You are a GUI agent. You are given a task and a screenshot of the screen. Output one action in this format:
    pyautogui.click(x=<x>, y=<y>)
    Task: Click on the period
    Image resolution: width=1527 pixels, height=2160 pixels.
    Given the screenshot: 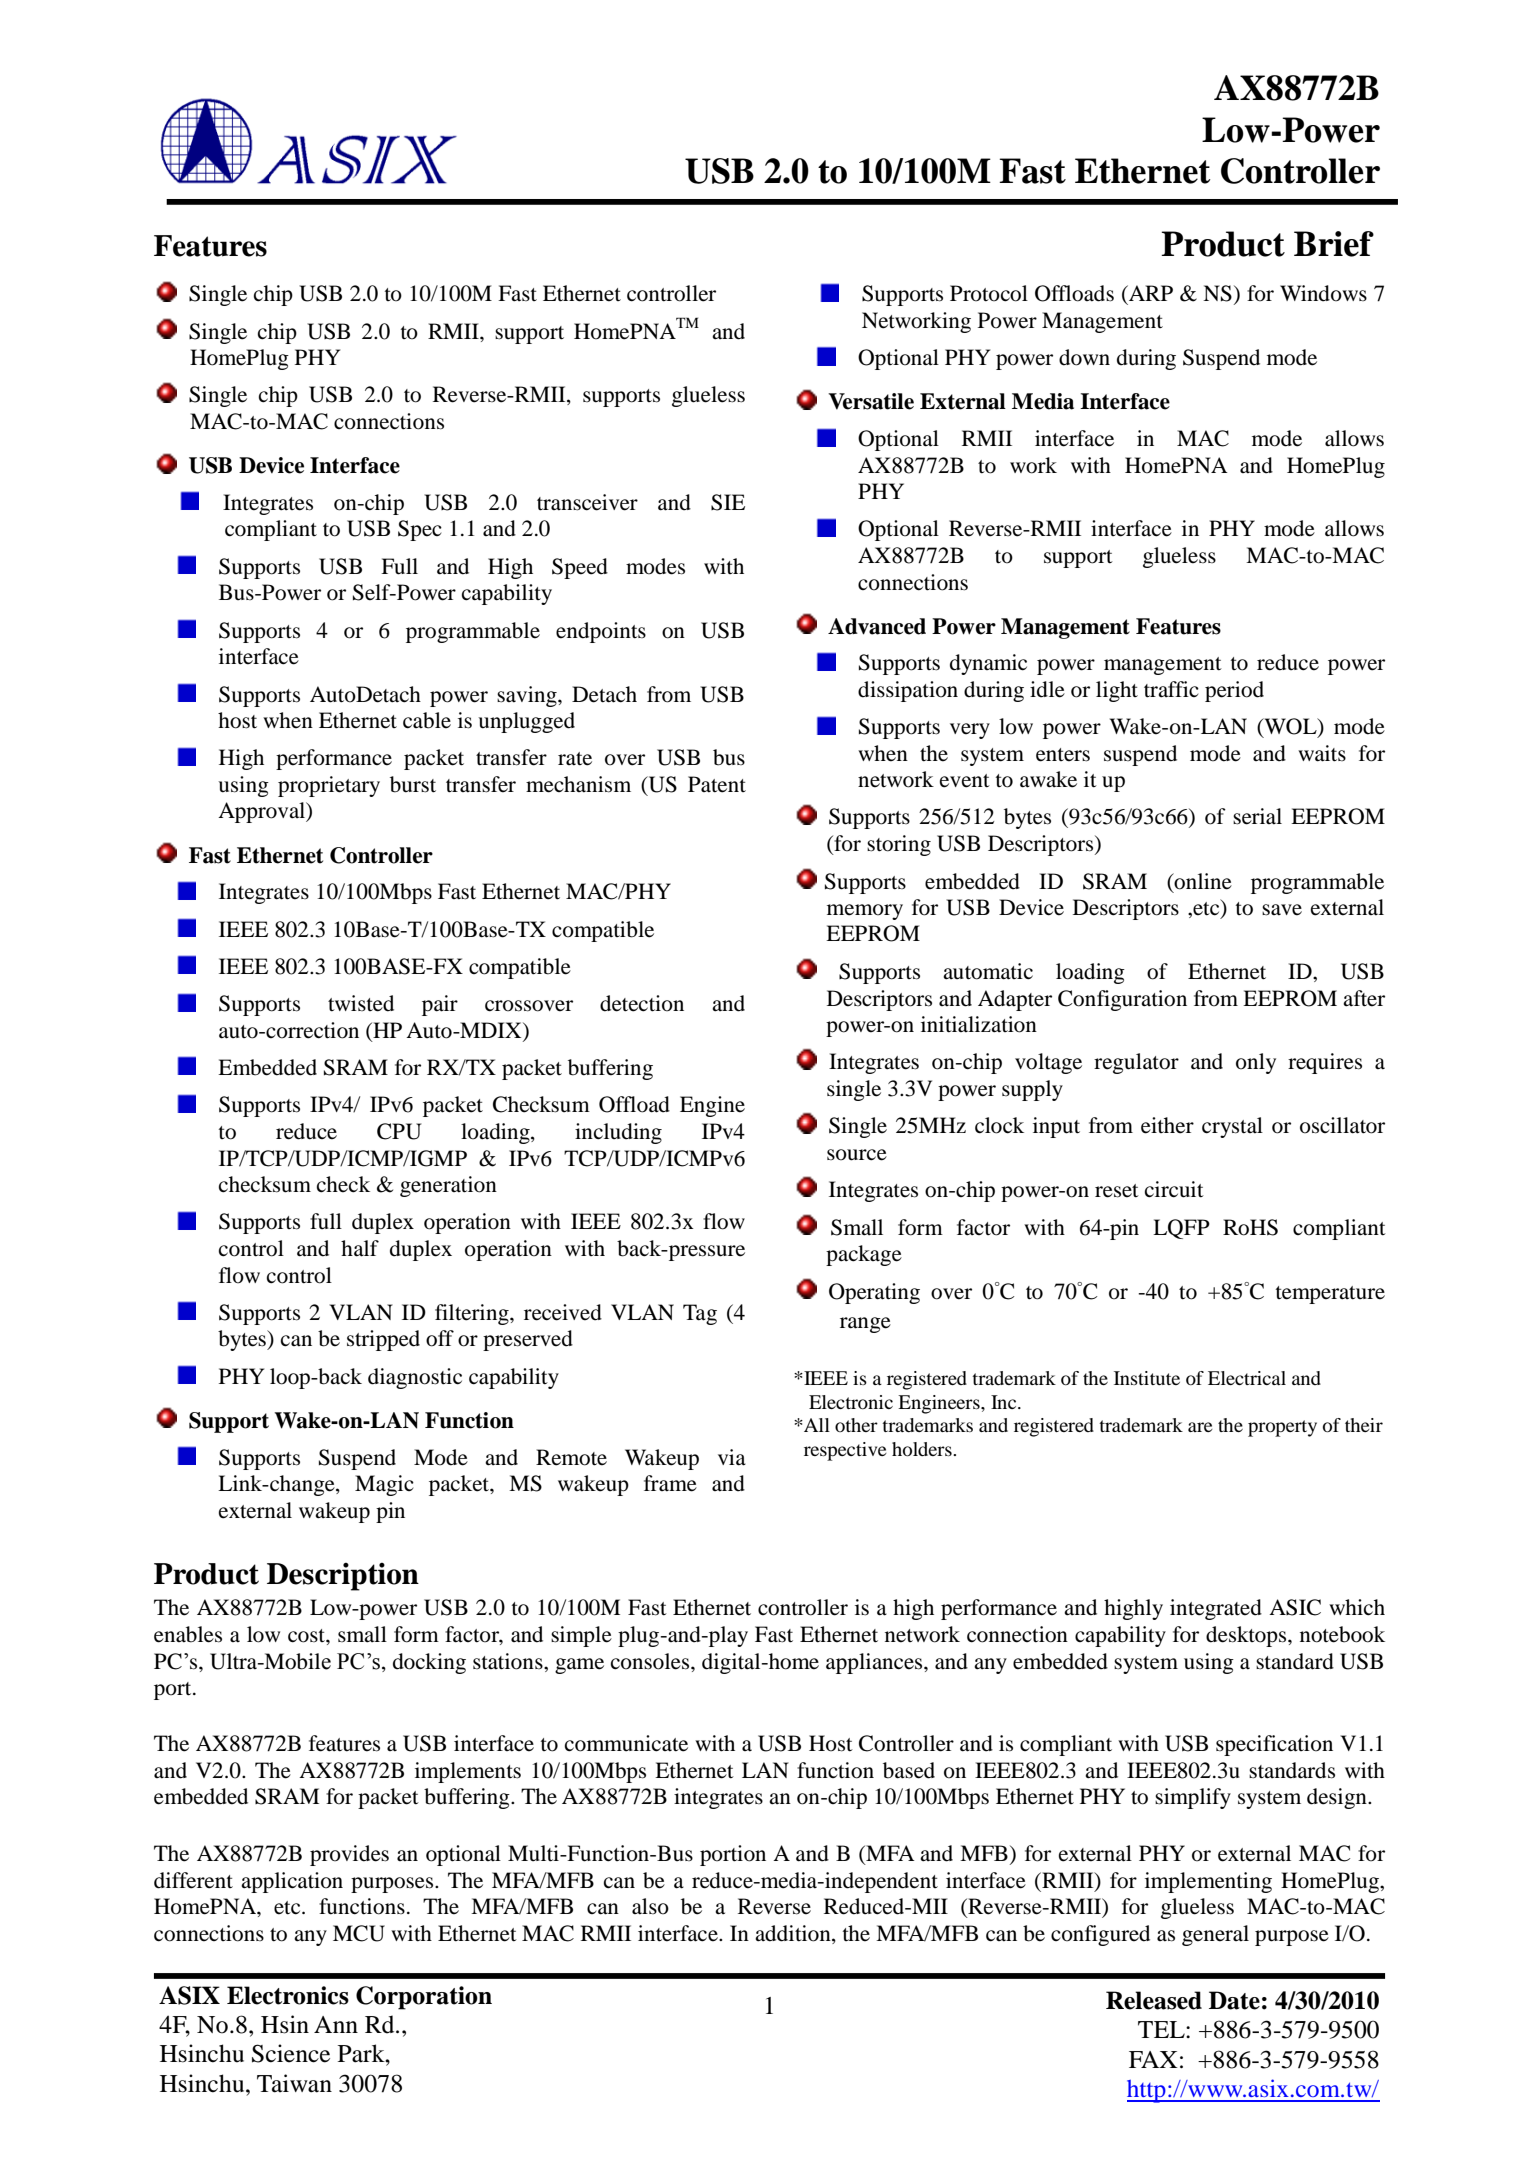 What is the action you would take?
    pyautogui.click(x=1234, y=691)
